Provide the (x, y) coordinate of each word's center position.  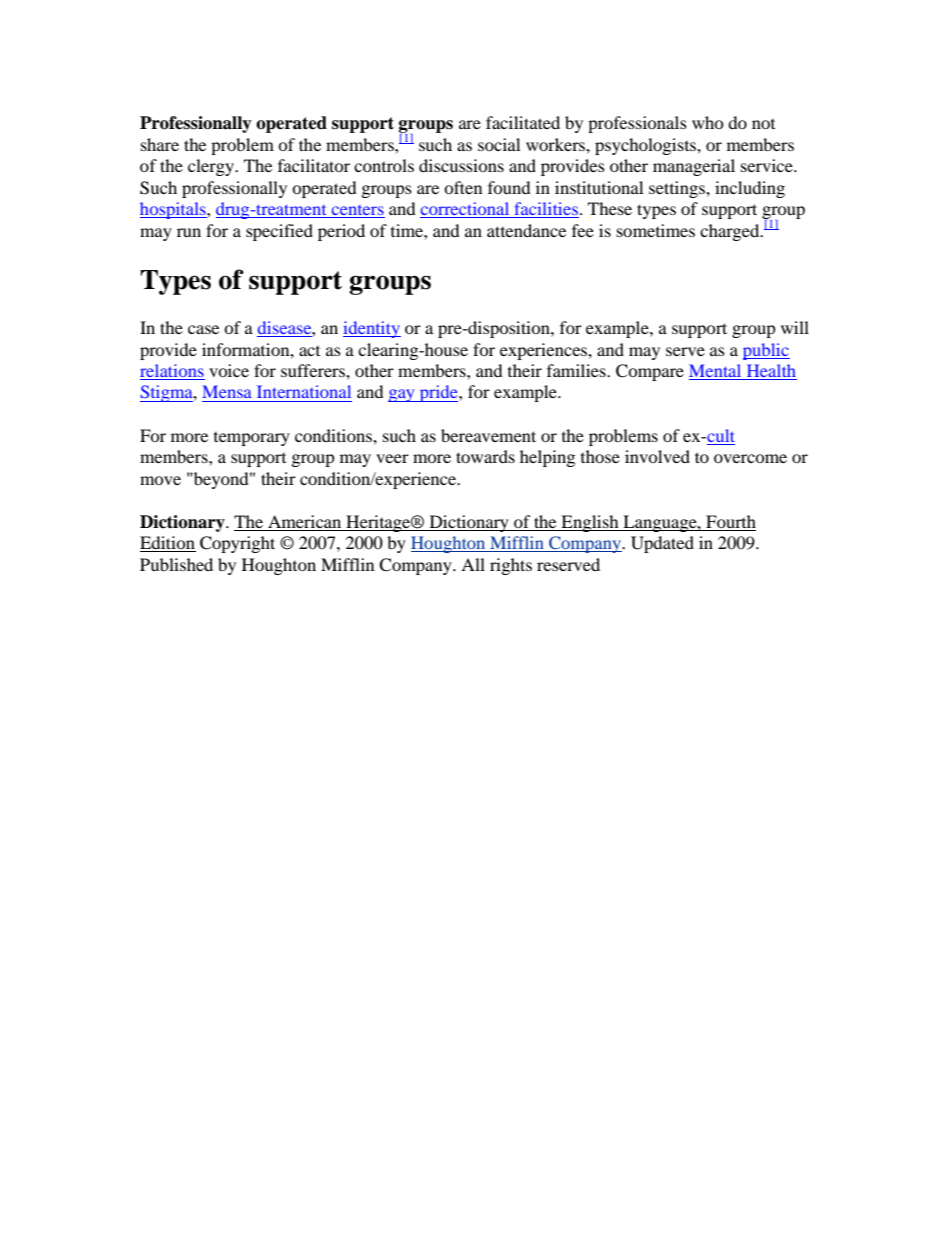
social (499, 144)
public (766, 351)
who (708, 122)
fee (583, 230)
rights (511, 566)
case (203, 329)
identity (372, 329)
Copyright (237, 544)
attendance (526, 230)
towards (485, 456)
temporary (252, 439)
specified (279, 232)
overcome (750, 458)
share (160, 144)
